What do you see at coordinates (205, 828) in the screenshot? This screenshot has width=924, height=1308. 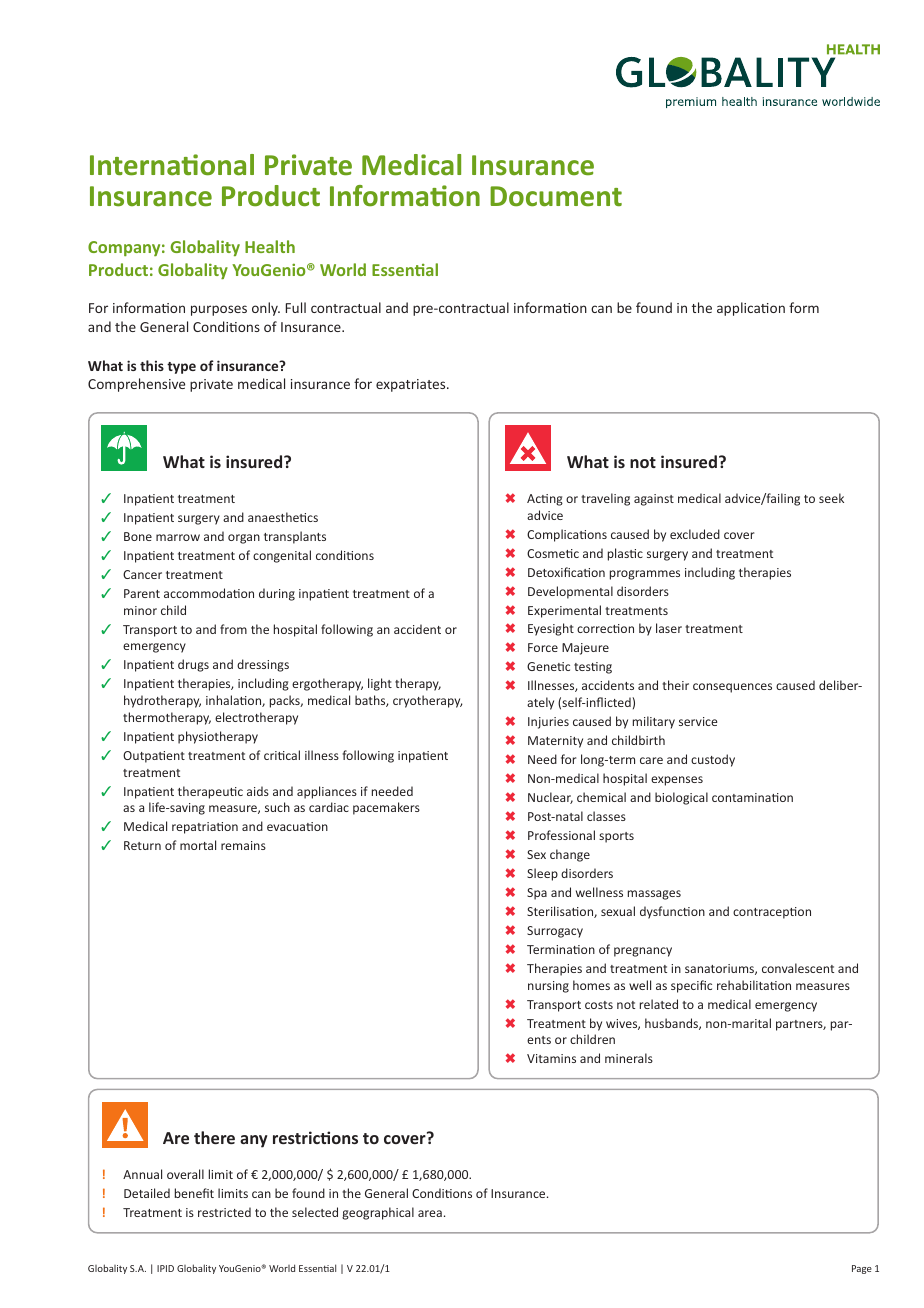 I see `repatriation` at bounding box center [205, 828].
